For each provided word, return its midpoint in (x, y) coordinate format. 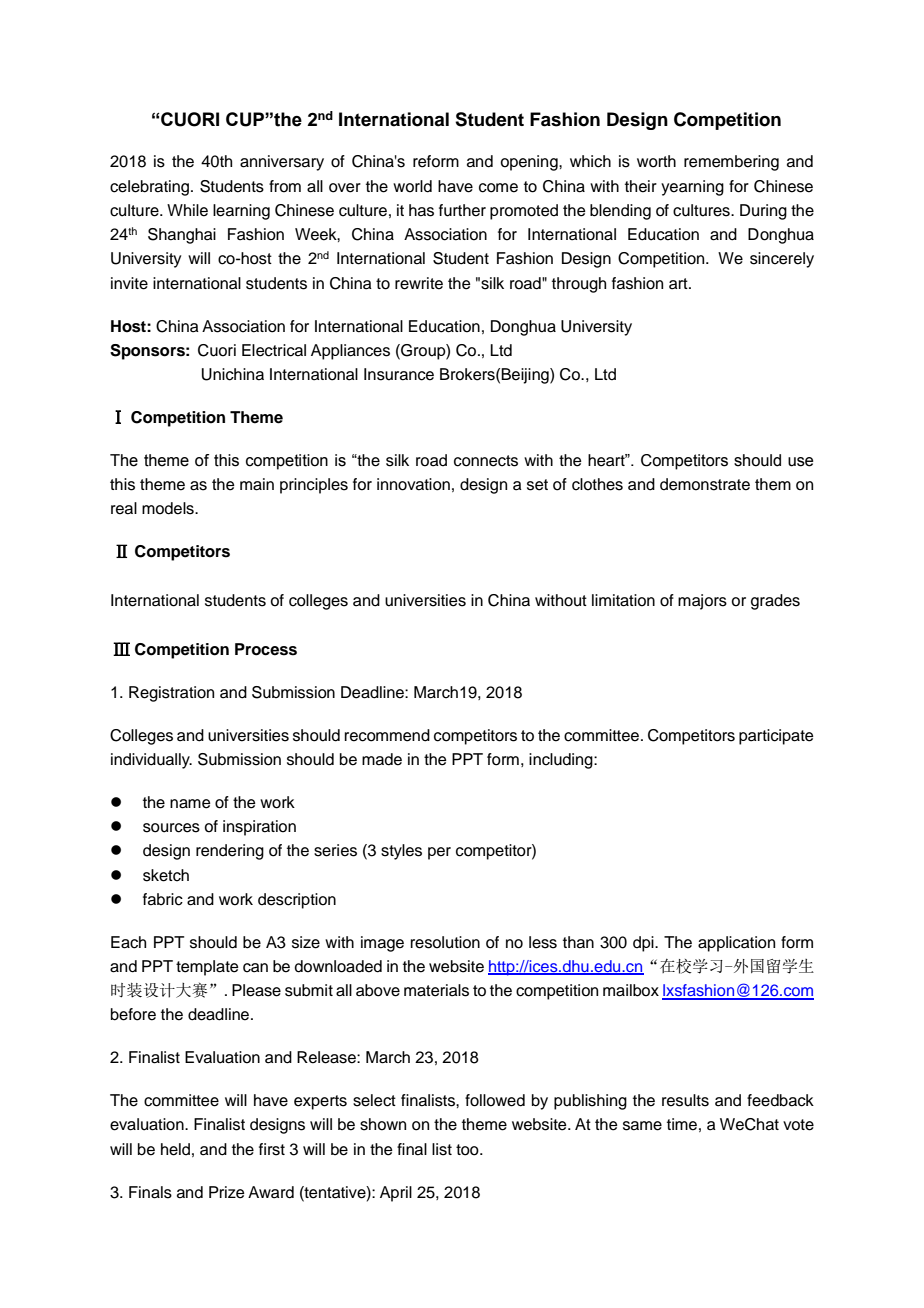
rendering (230, 852)
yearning (692, 188)
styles (401, 852)
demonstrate (705, 484)
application (736, 944)
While (187, 210)
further (462, 210)
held (175, 1149)
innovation (413, 484)
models (169, 508)
